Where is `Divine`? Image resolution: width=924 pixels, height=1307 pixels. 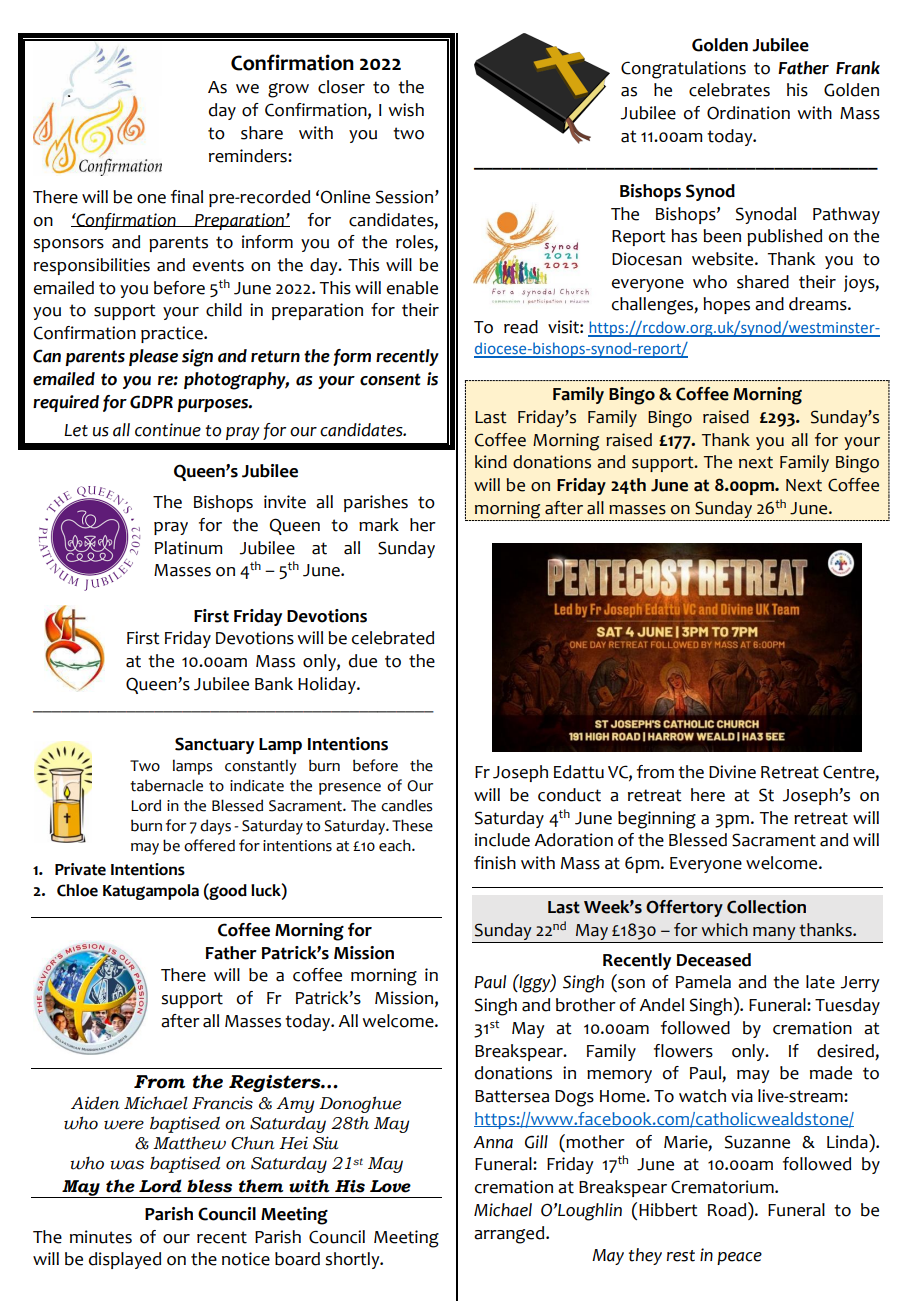 Divine is located at coordinates (732, 772).
